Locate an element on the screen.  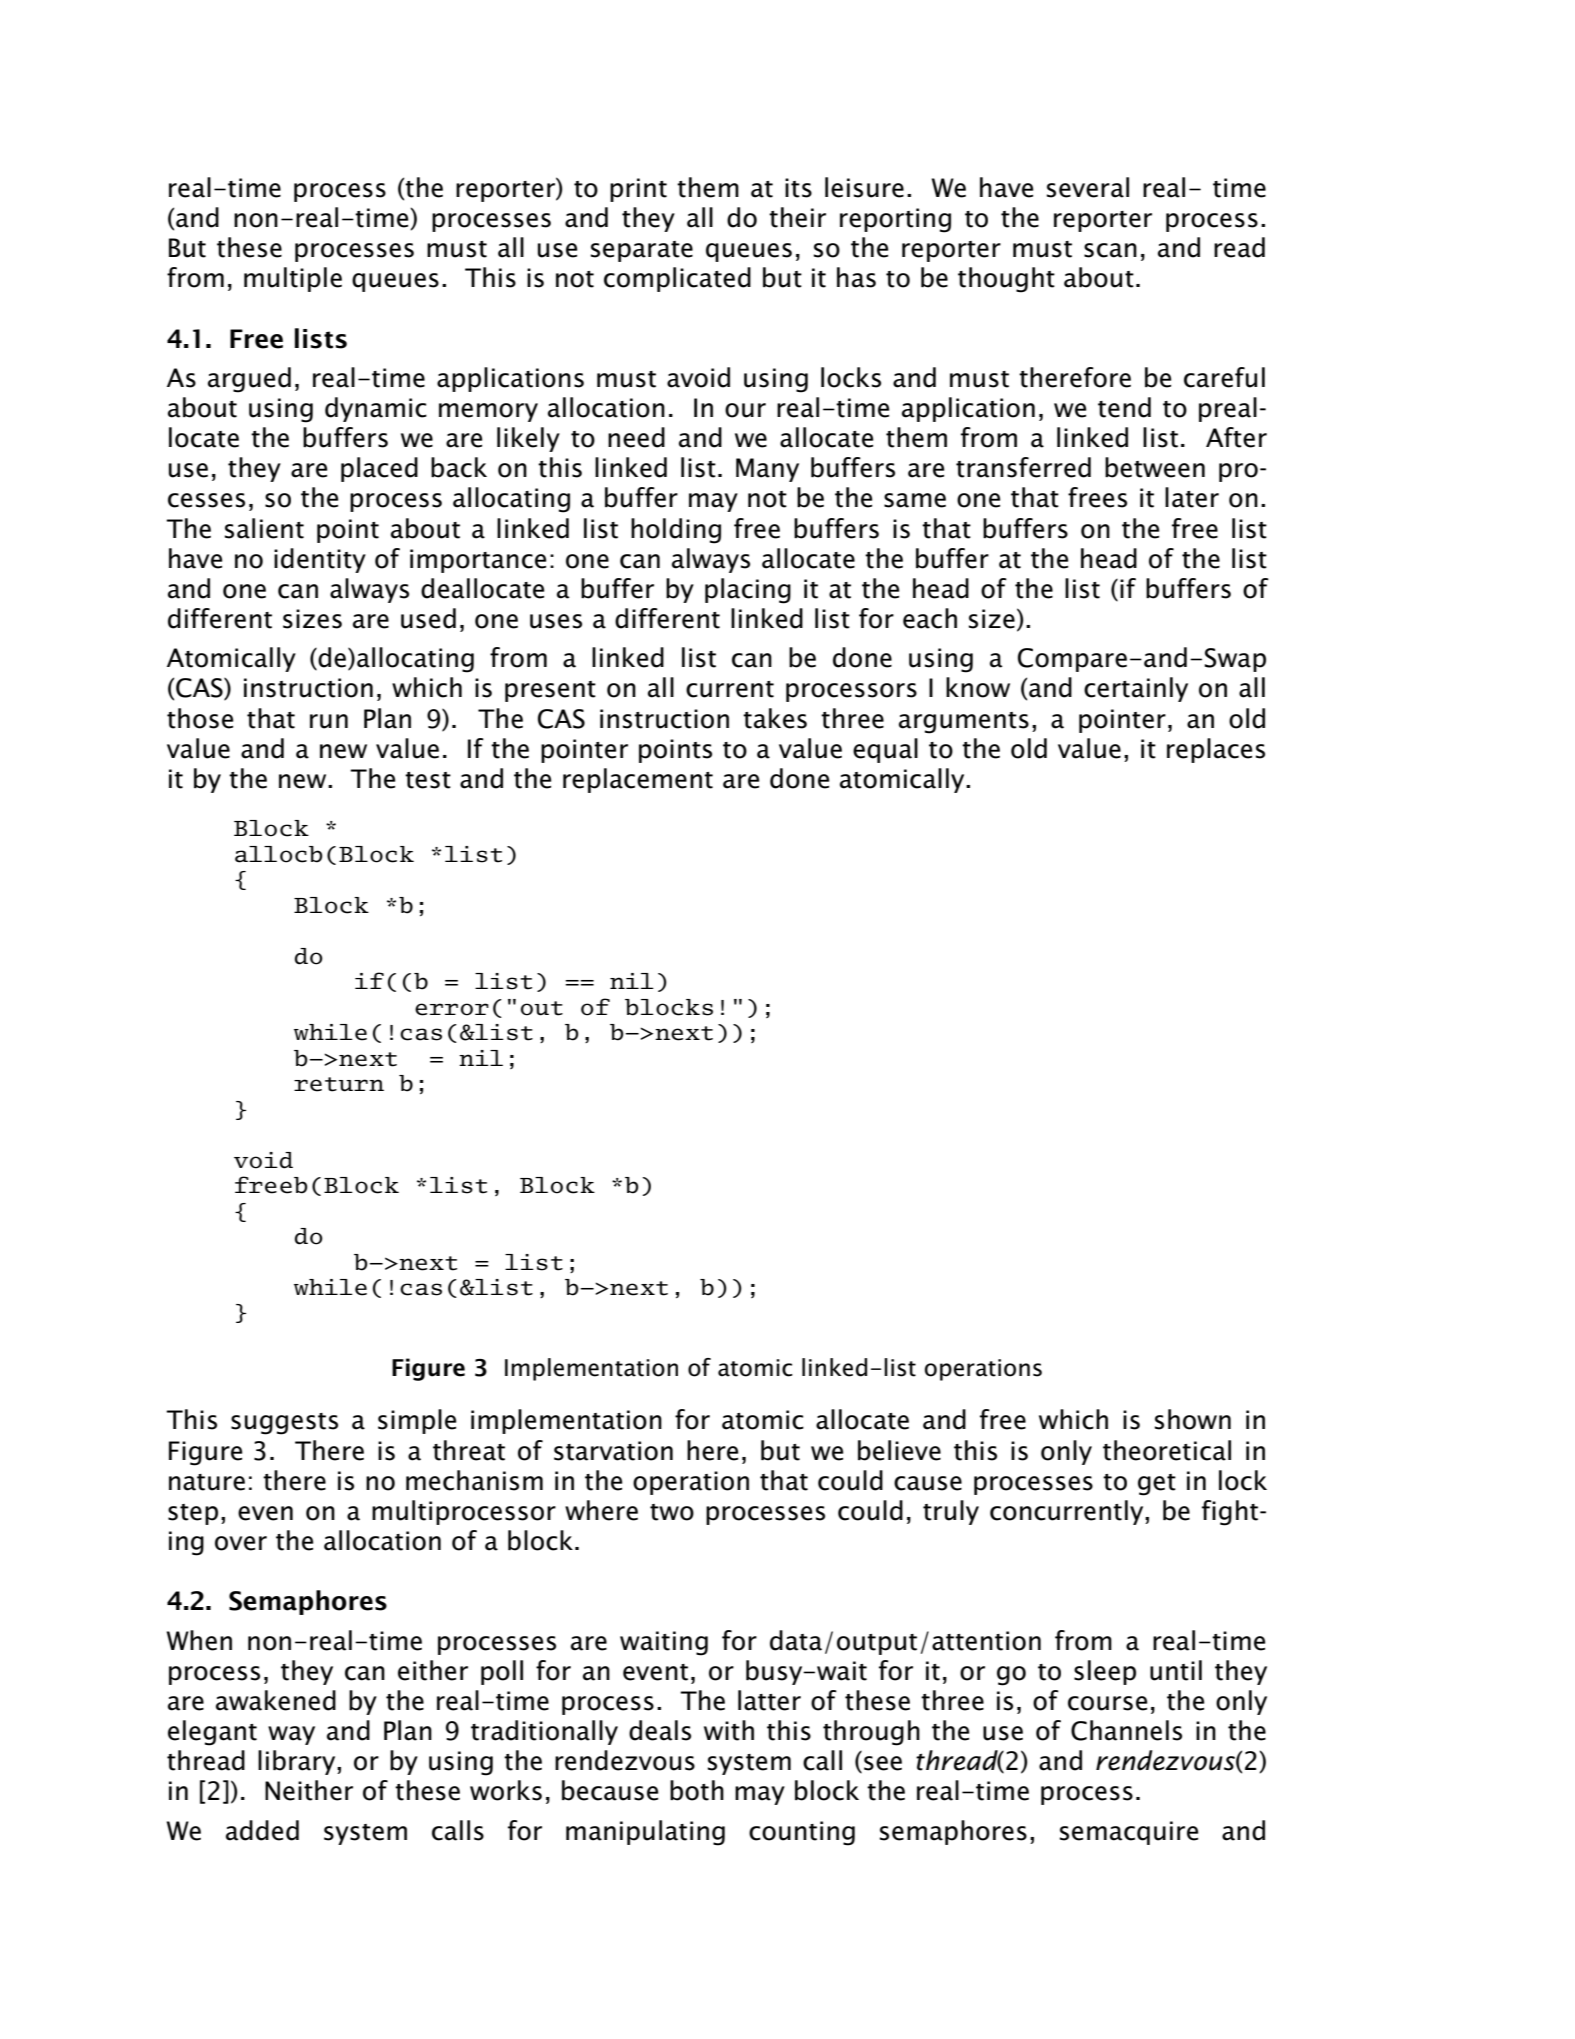
starvation is located at coordinates (613, 1451).
